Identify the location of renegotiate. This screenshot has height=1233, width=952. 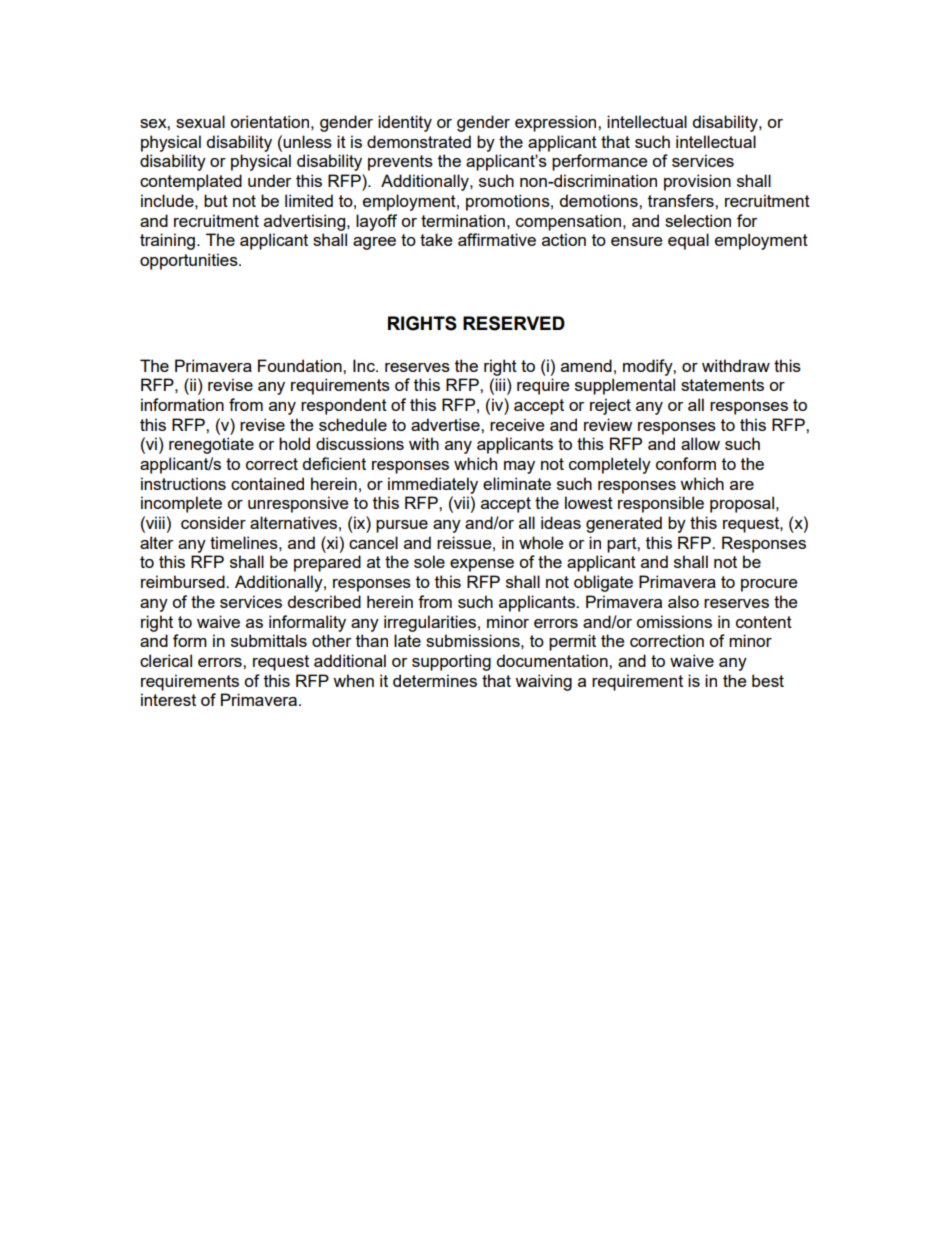
(211, 445).
